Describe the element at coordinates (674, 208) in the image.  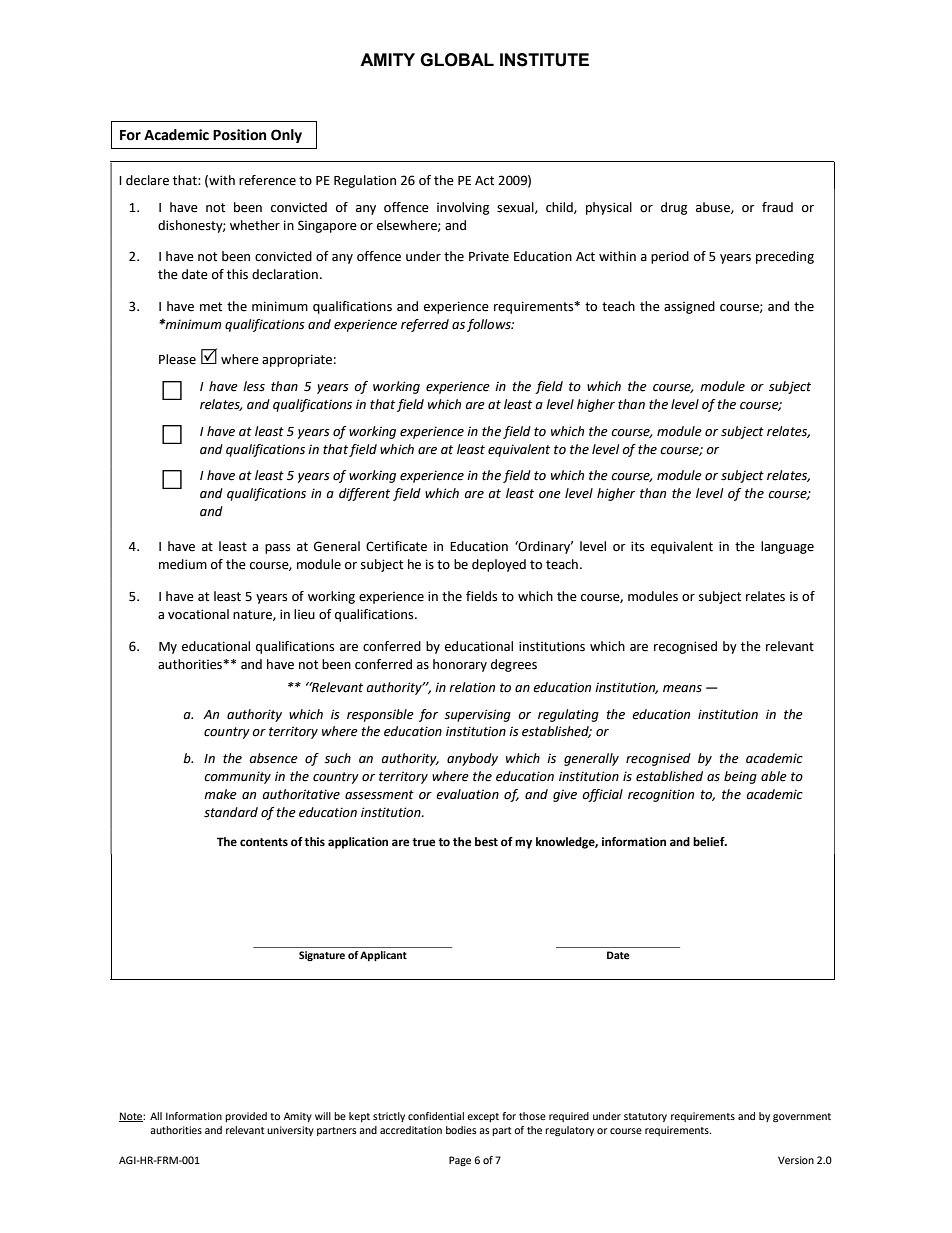
I see `drug` at that location.
